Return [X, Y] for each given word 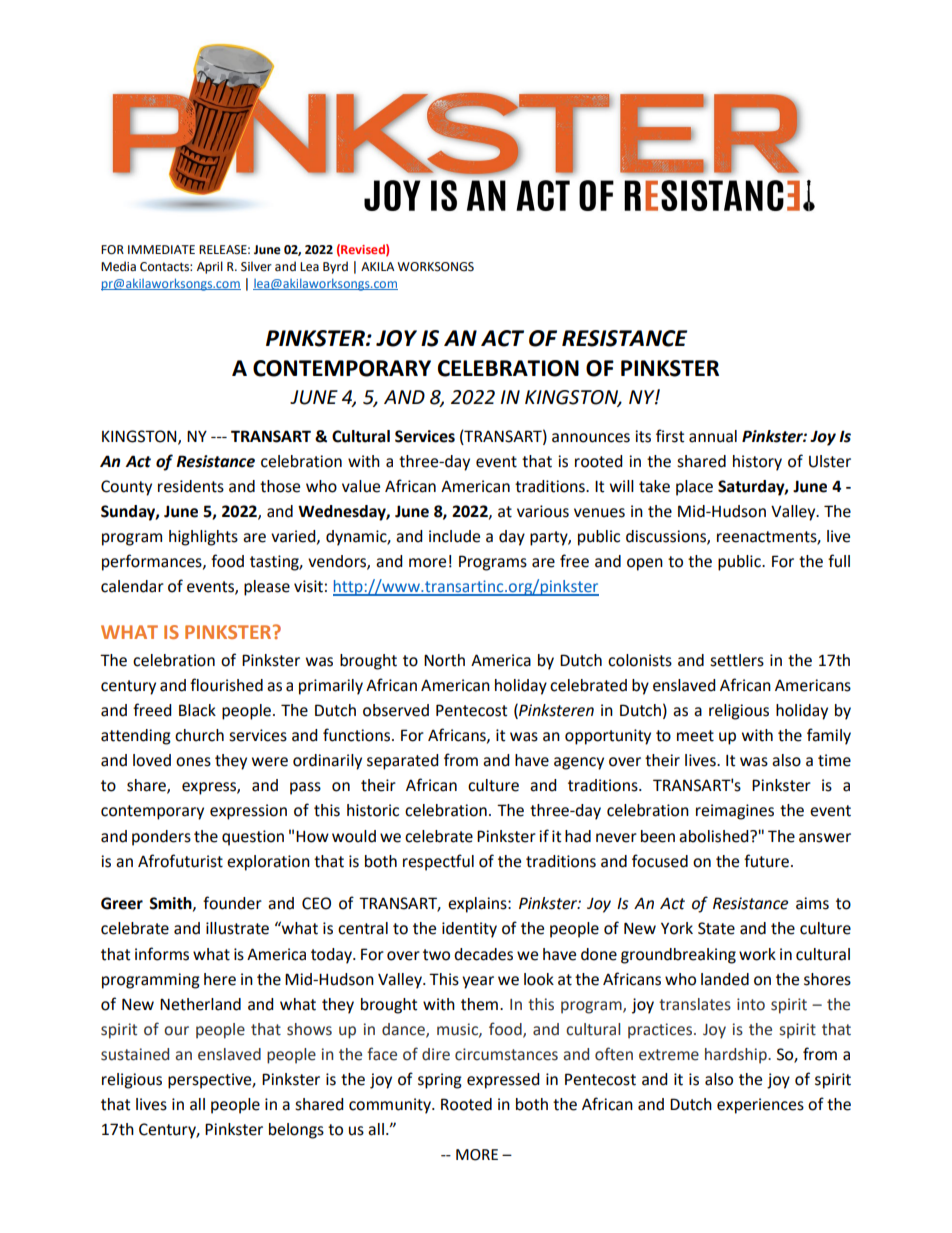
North [444, 660]
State [716, 928]
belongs [296, 1131]
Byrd [335, 267]
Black [197, 710]
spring [440, 1081]
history [757, 463]
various [543, 511]
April [210, 267]
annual [713, 436]
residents [191, 486]
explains [478, 905]
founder [232, 903]
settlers [737, 660]
